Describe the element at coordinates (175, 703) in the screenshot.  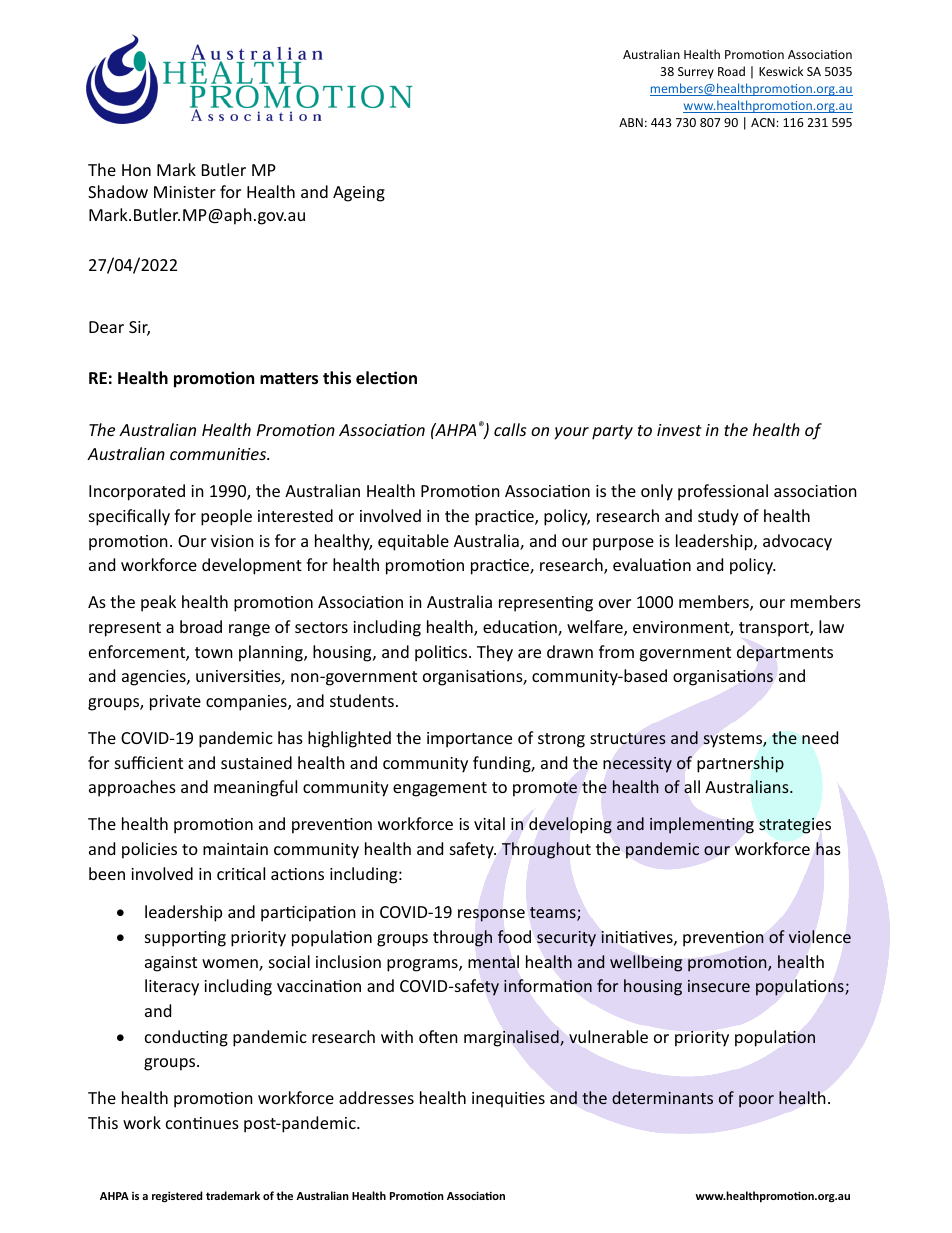
I see `private` at that location.
